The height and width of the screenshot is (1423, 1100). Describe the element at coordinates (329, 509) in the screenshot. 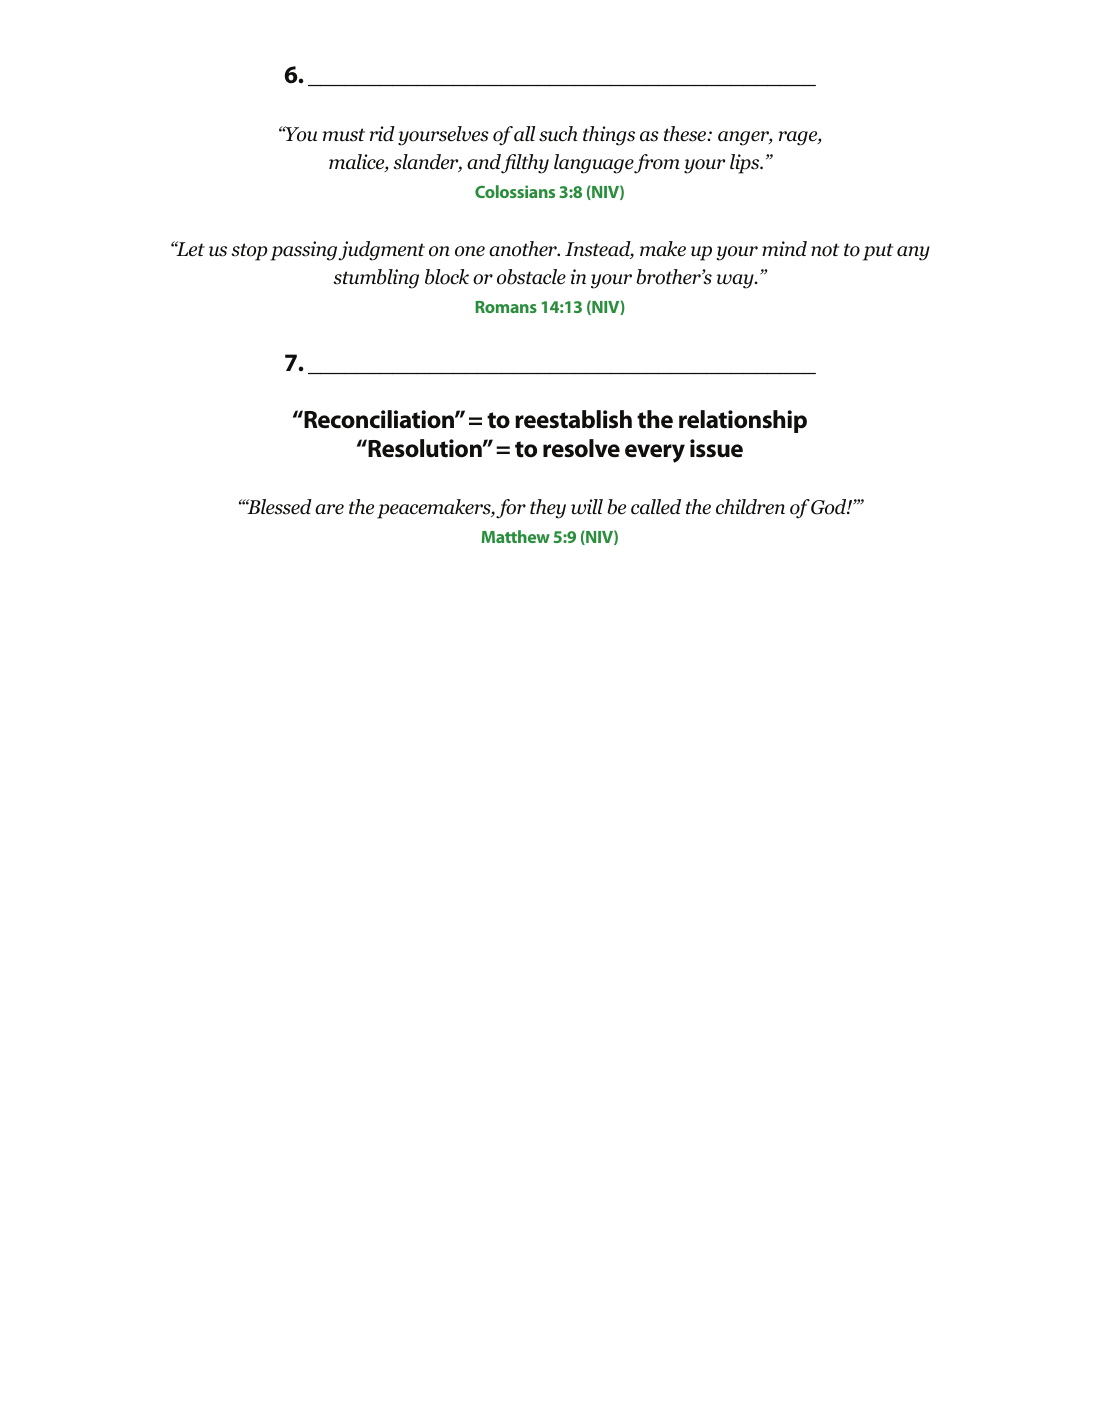

I see `are` at that location.
